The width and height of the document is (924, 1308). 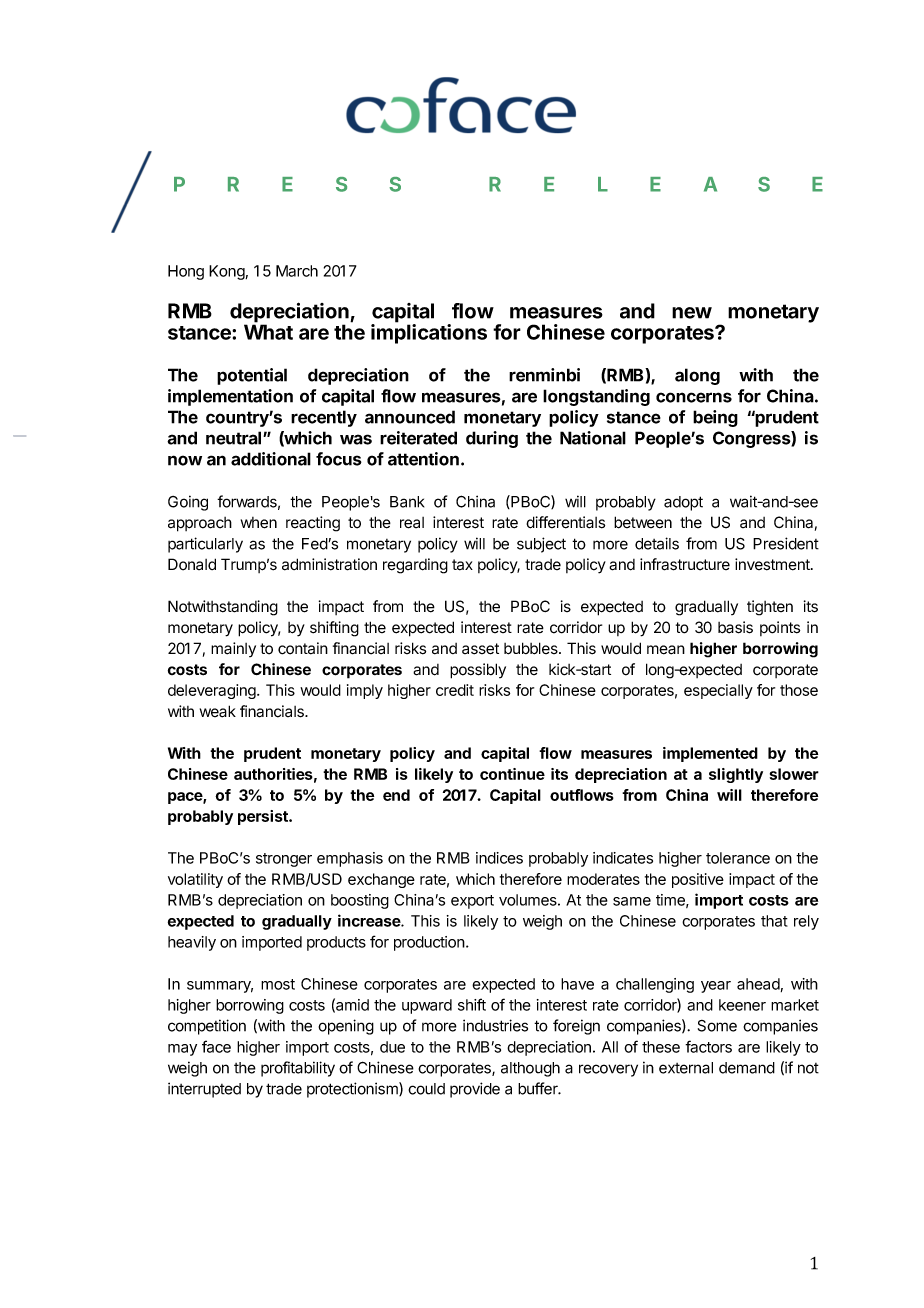 I want to click on deleveraging, so click(x=213, y=691).
